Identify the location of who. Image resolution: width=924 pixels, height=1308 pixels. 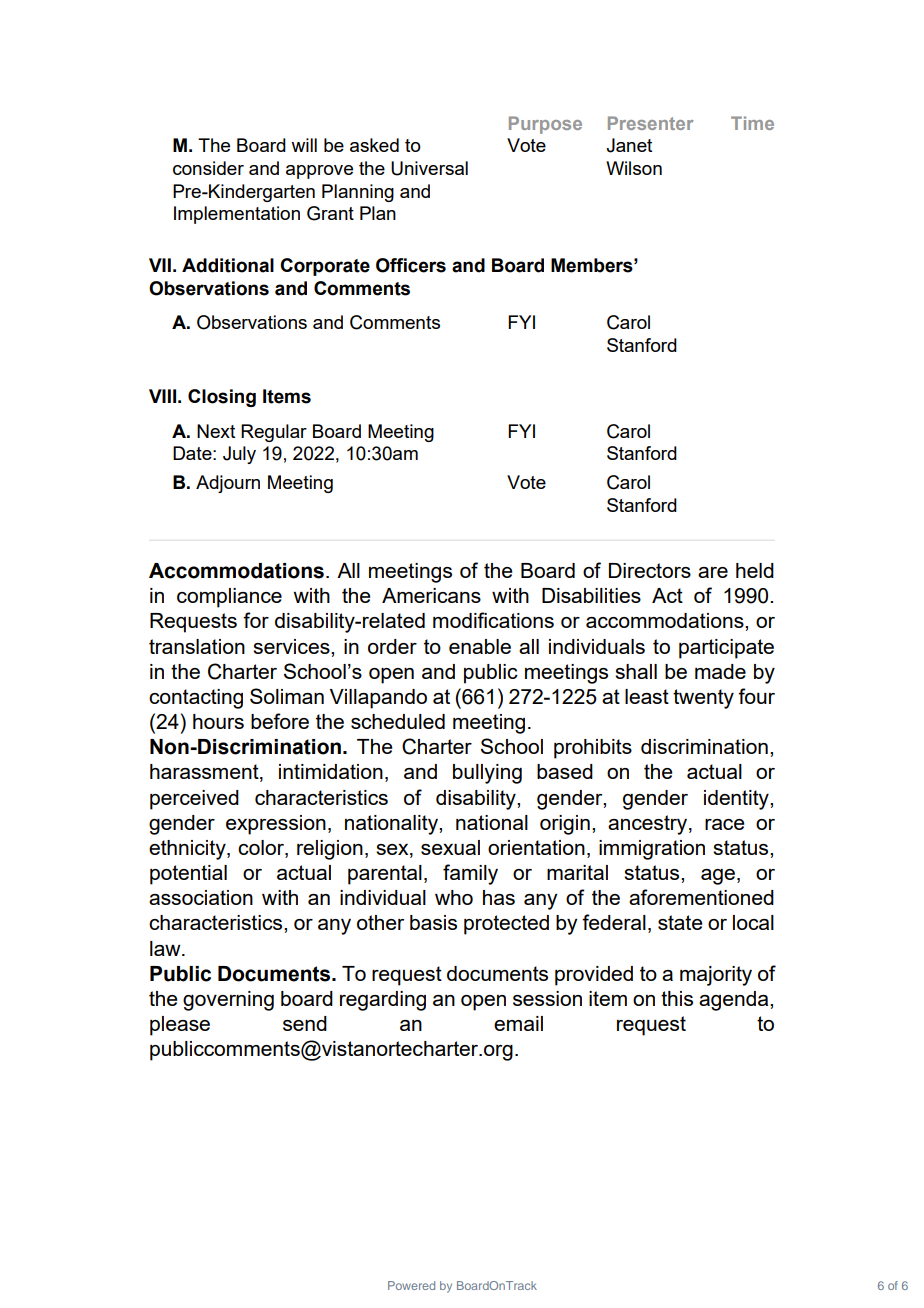
(454, 897).
